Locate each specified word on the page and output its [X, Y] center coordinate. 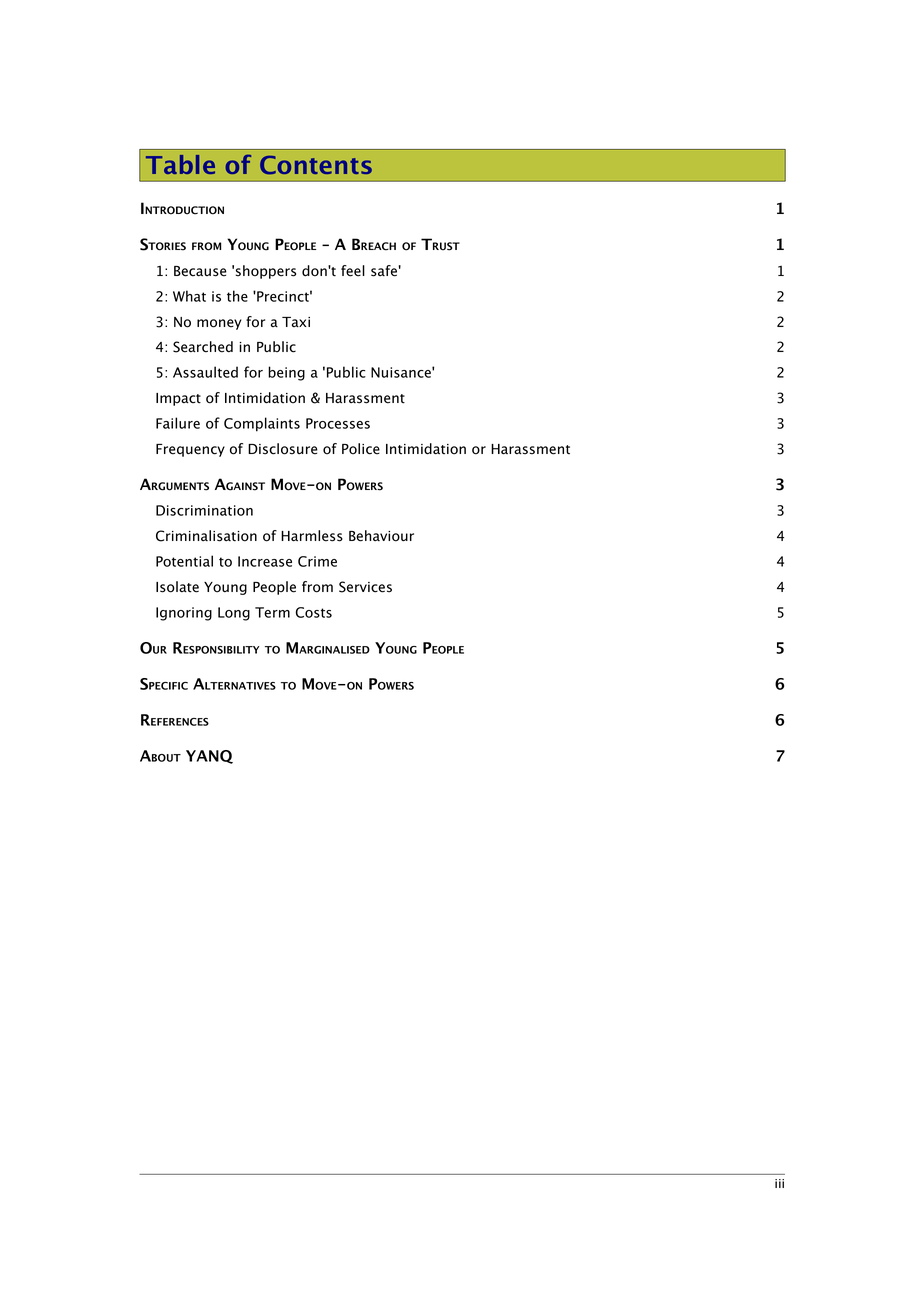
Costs [314, 612]
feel [353, 271]
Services [365, 587]
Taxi [296, 322]
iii [779, 1183]
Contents [316, 165]
